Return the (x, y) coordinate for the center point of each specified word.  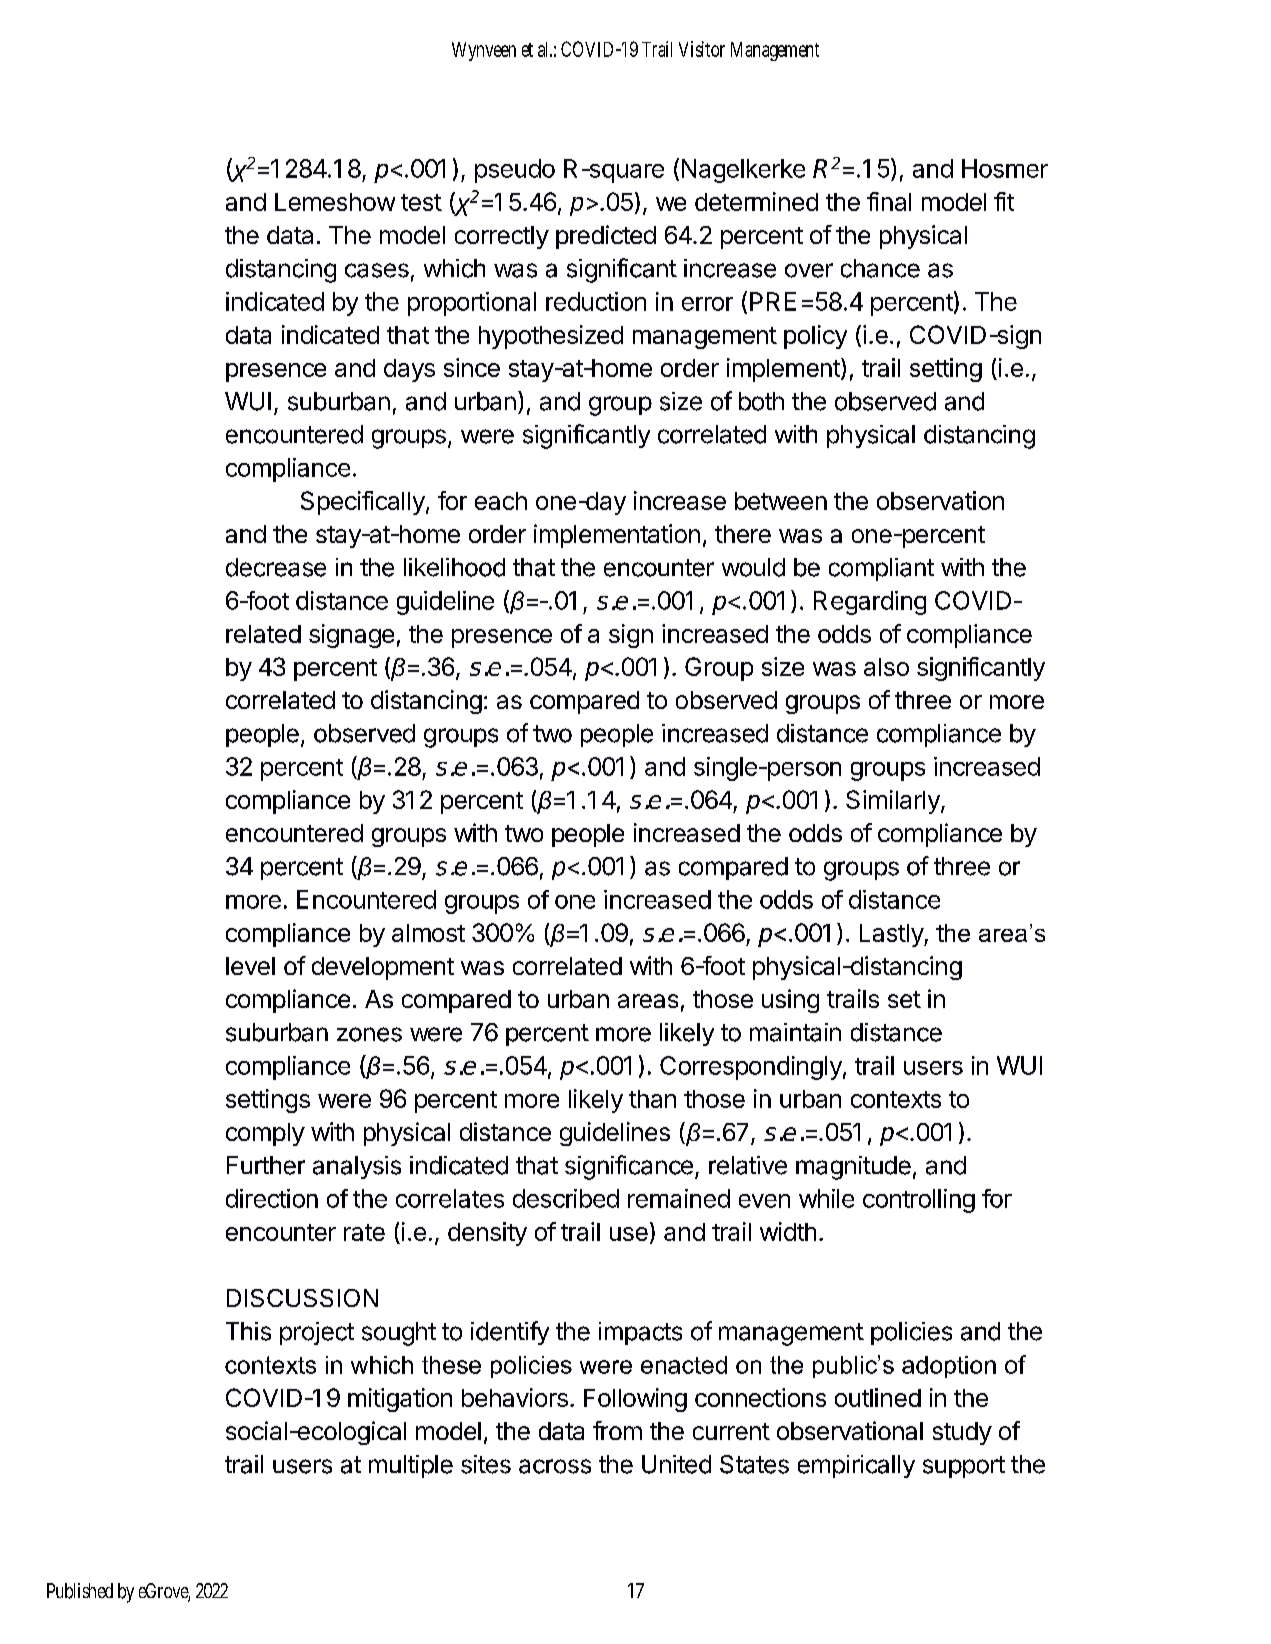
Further (266, 1165)
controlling (919, 1201)
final (889, 201)
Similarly (894, 802)
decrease (276, 567)
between (781, 501)
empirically (856, 1466)
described (566, 1198)
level (250, 966)
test (421, 202)
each (501, 501)
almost (428, 933)
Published (80, 1591)
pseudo (515, 171)
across (555, 1466)
